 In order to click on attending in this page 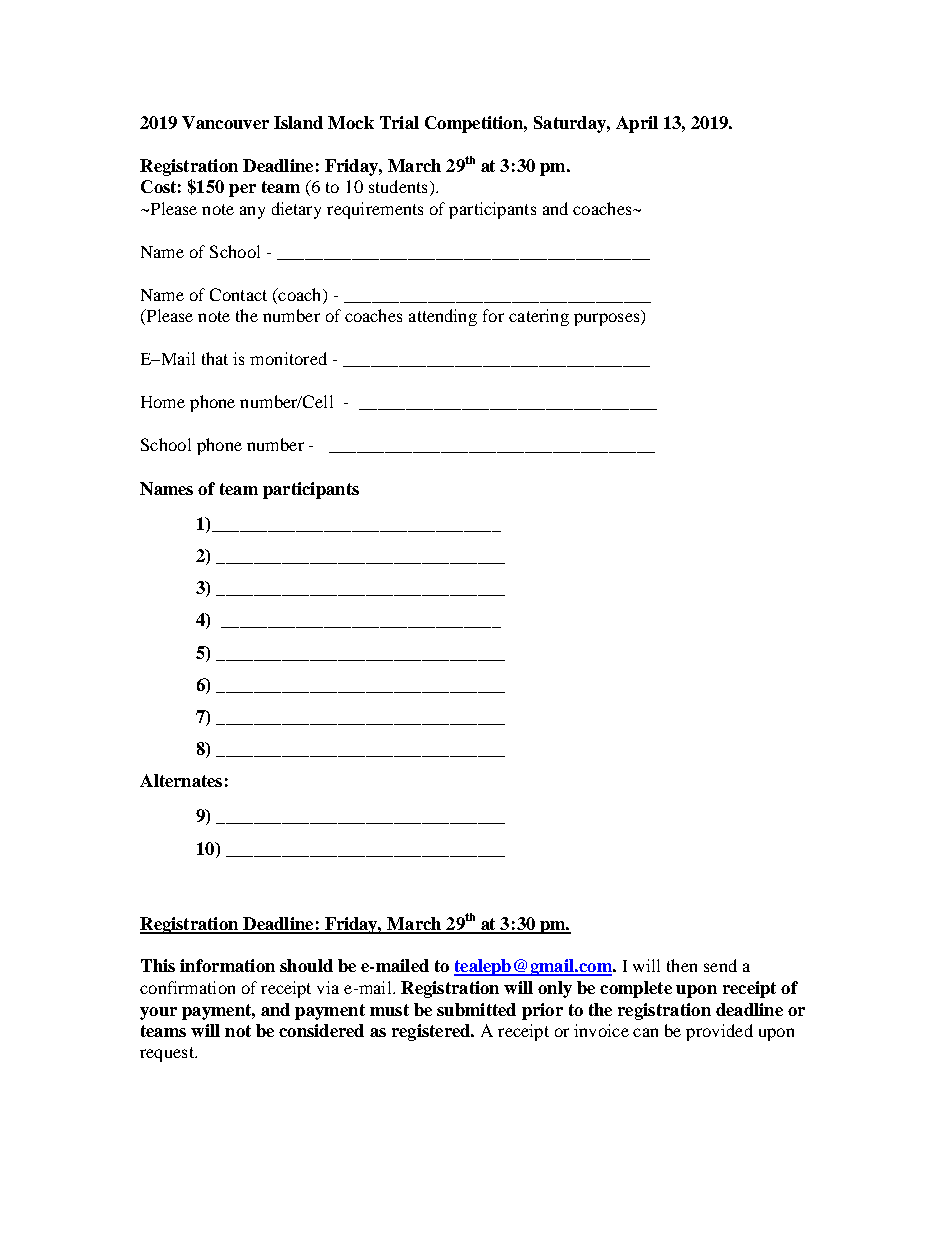, I will do `click(443, 317)`.
